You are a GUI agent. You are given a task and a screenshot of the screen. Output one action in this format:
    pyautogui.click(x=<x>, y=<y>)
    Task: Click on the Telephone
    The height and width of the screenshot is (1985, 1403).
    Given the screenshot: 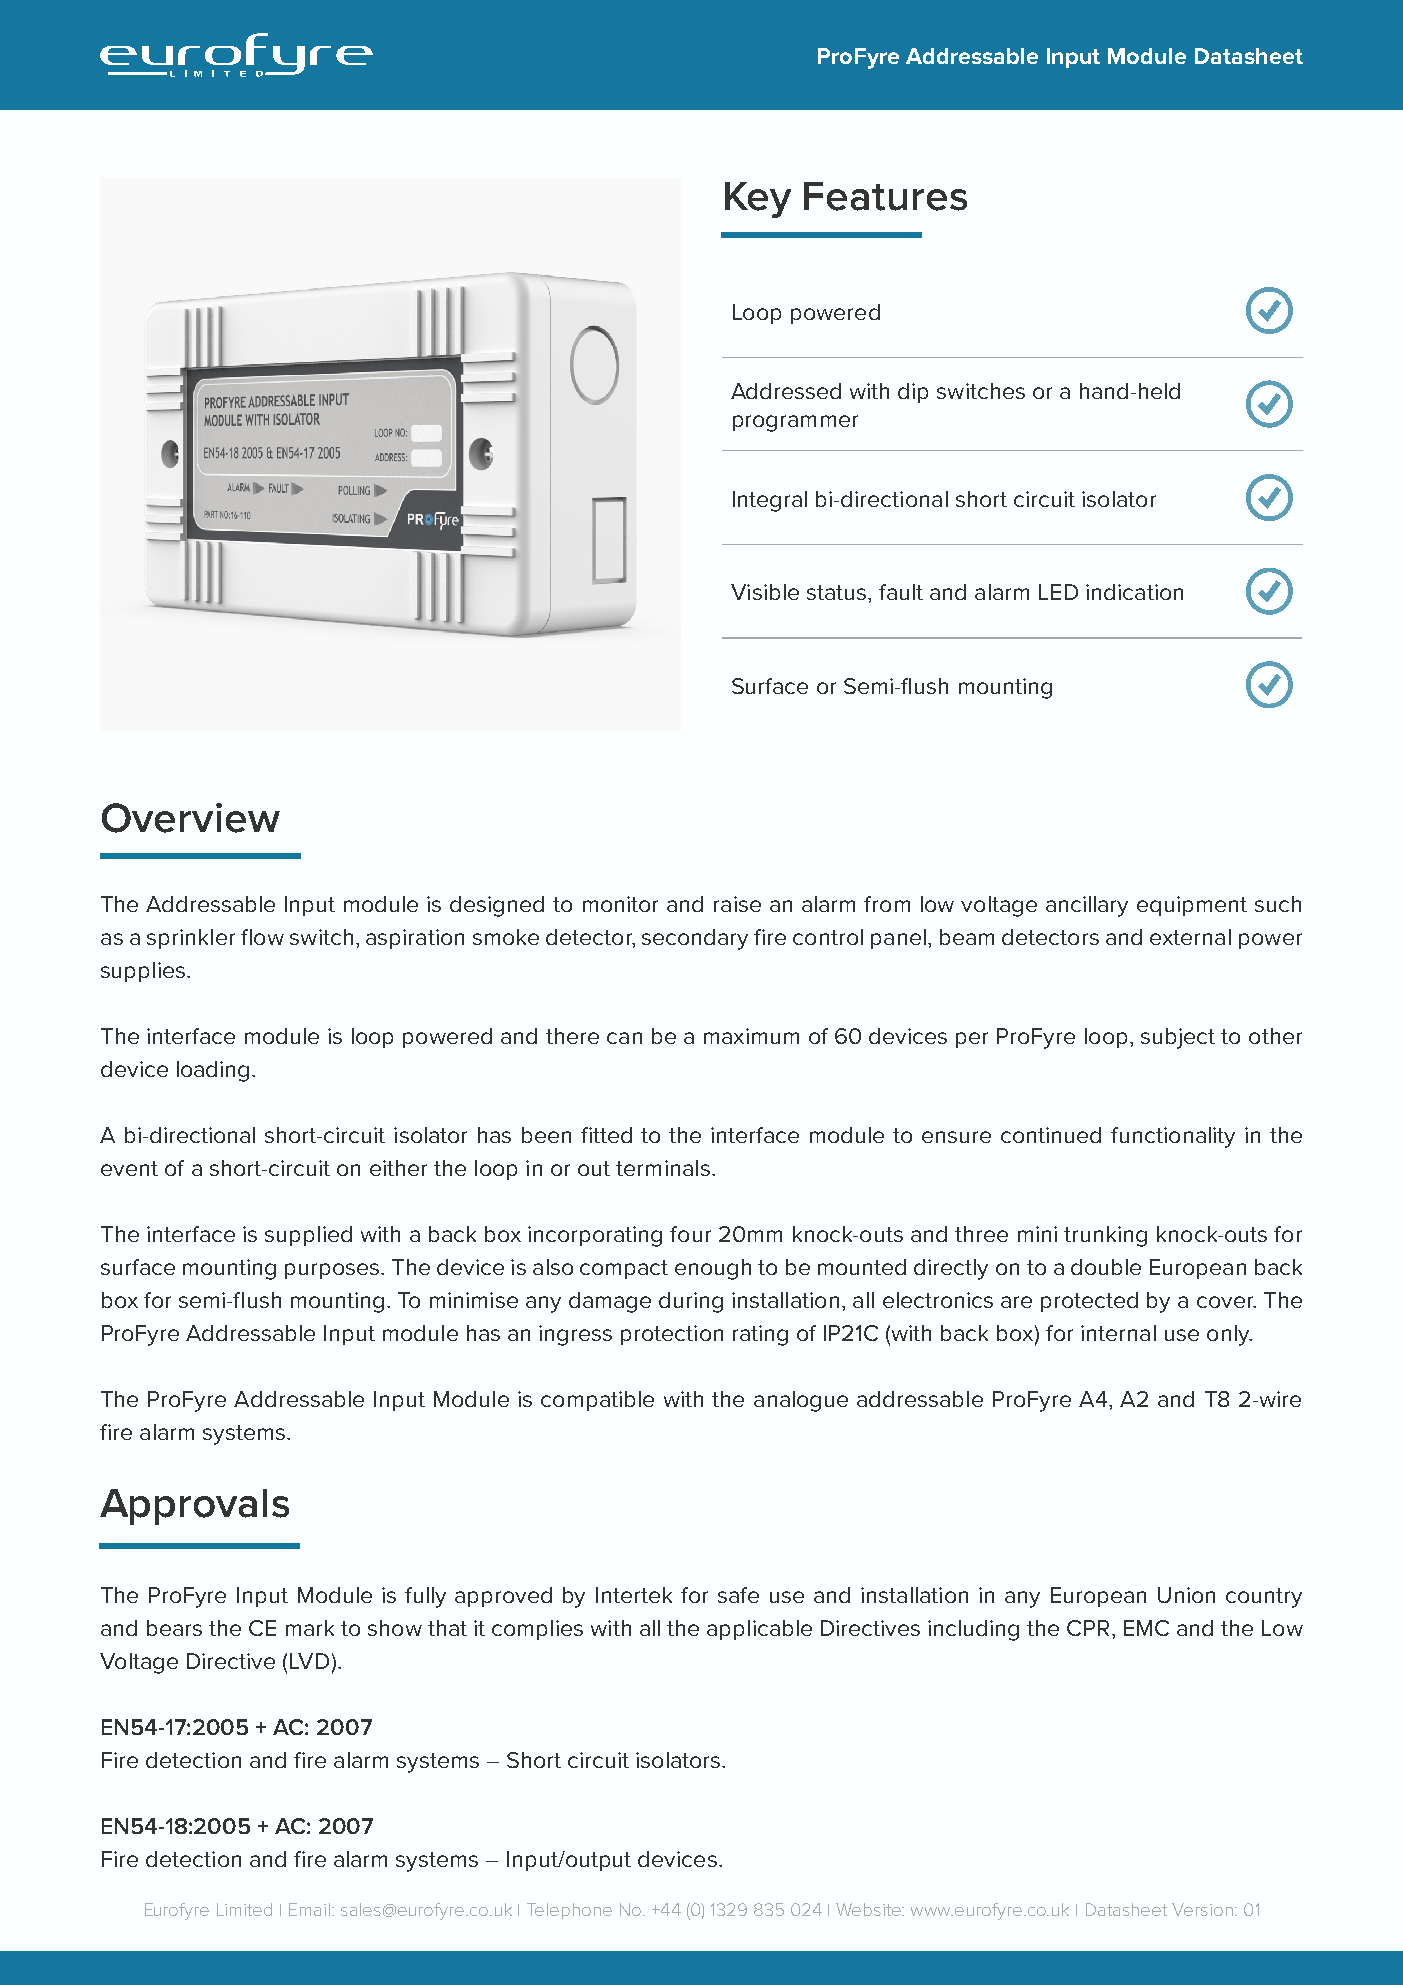 What is the action you would take?
    pyautogui.click(x=569, y=1911)
